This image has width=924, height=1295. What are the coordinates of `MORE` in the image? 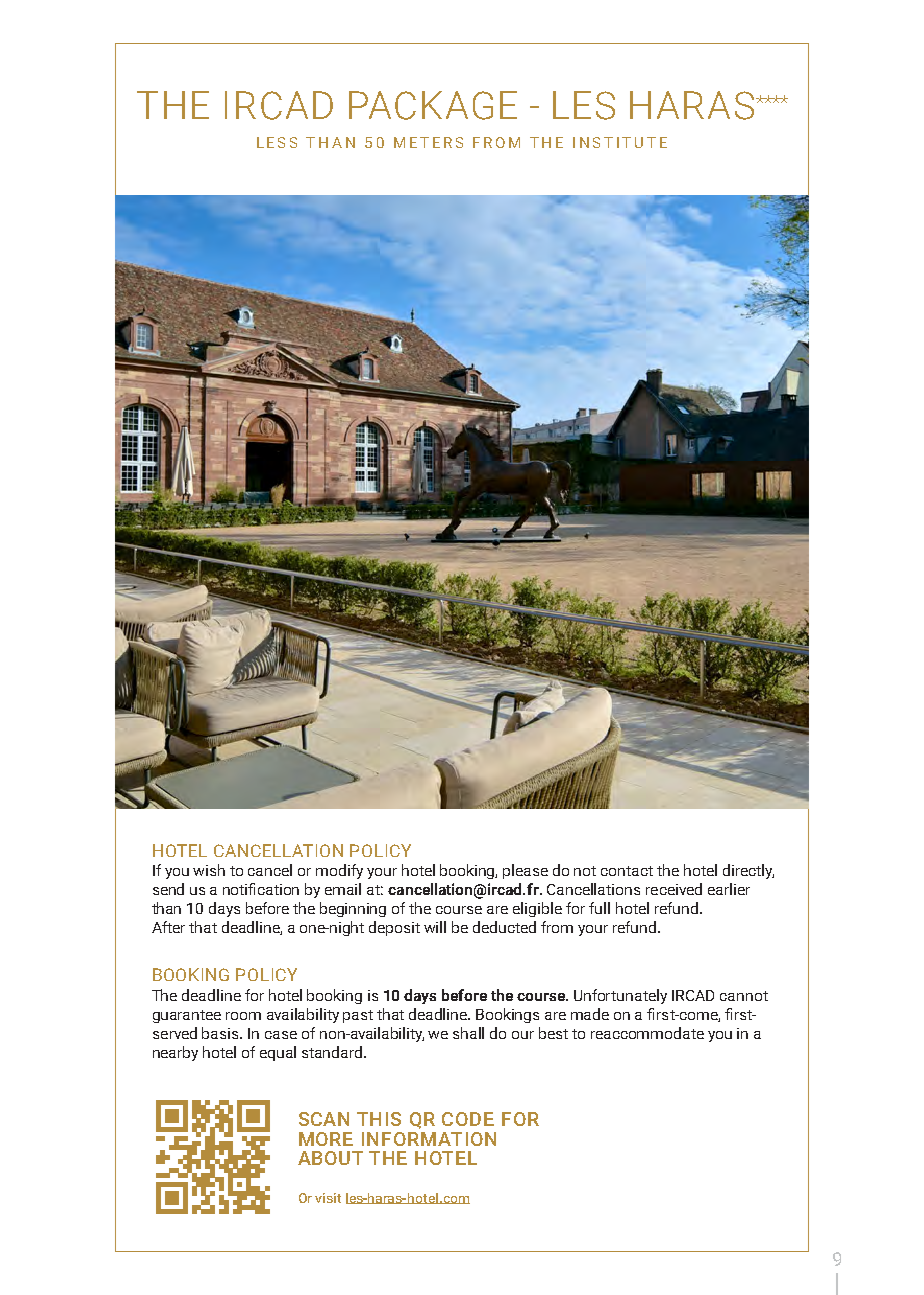 It's located at (326, 1139).
